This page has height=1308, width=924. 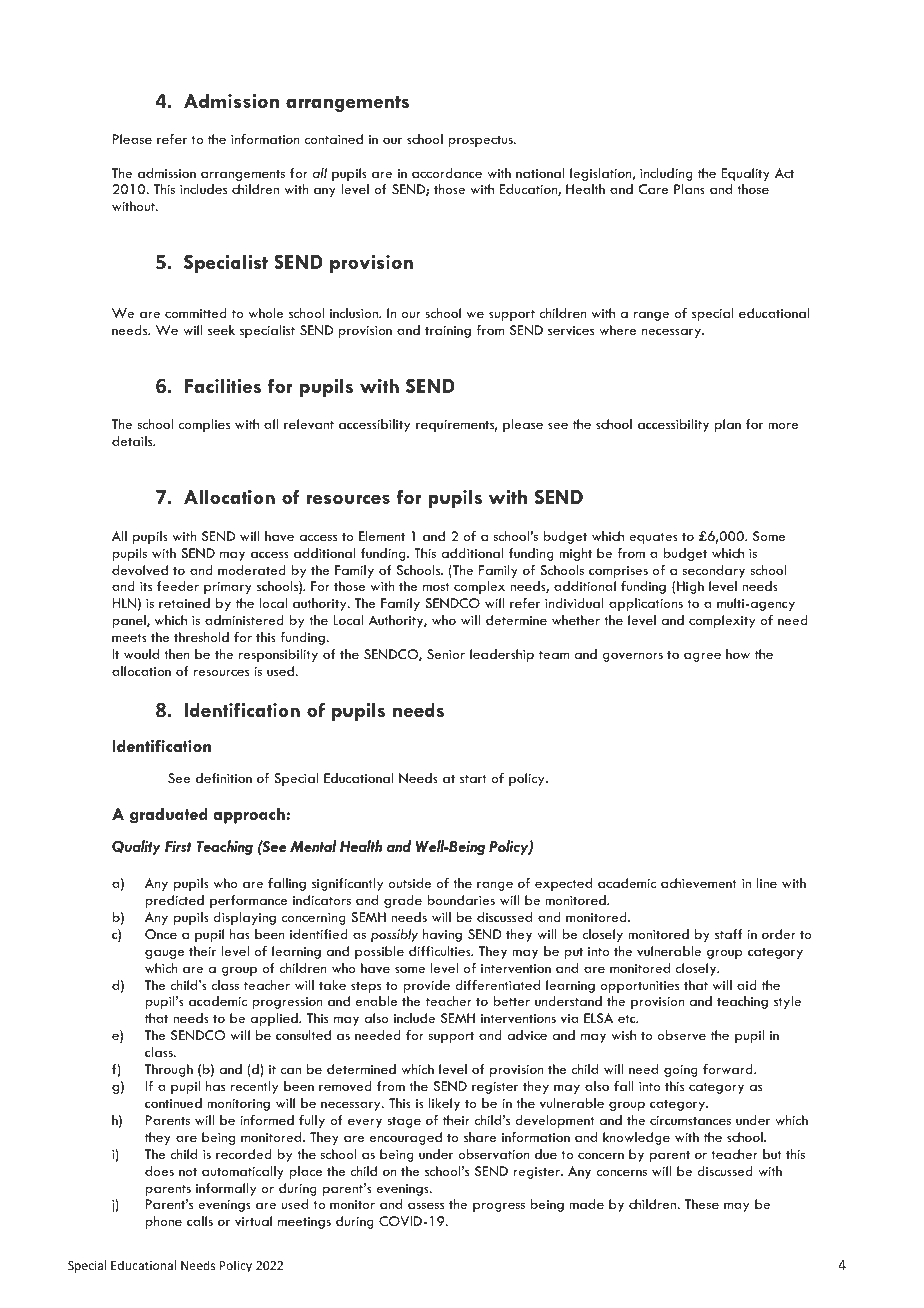 I want to click on Senior, so click(x=446, y=654).
